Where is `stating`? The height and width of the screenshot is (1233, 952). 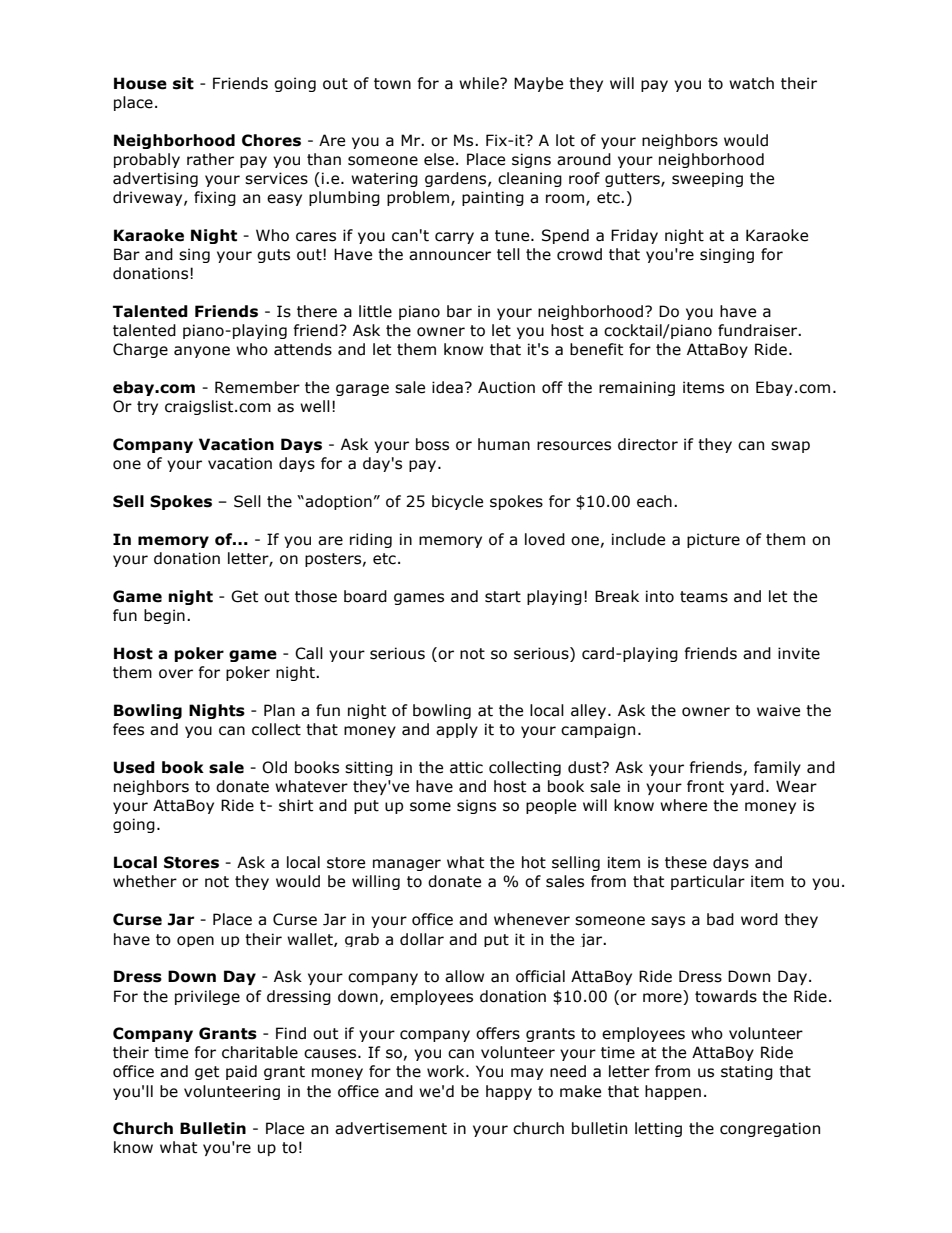 stating is located at coordinates (747, 1072).
